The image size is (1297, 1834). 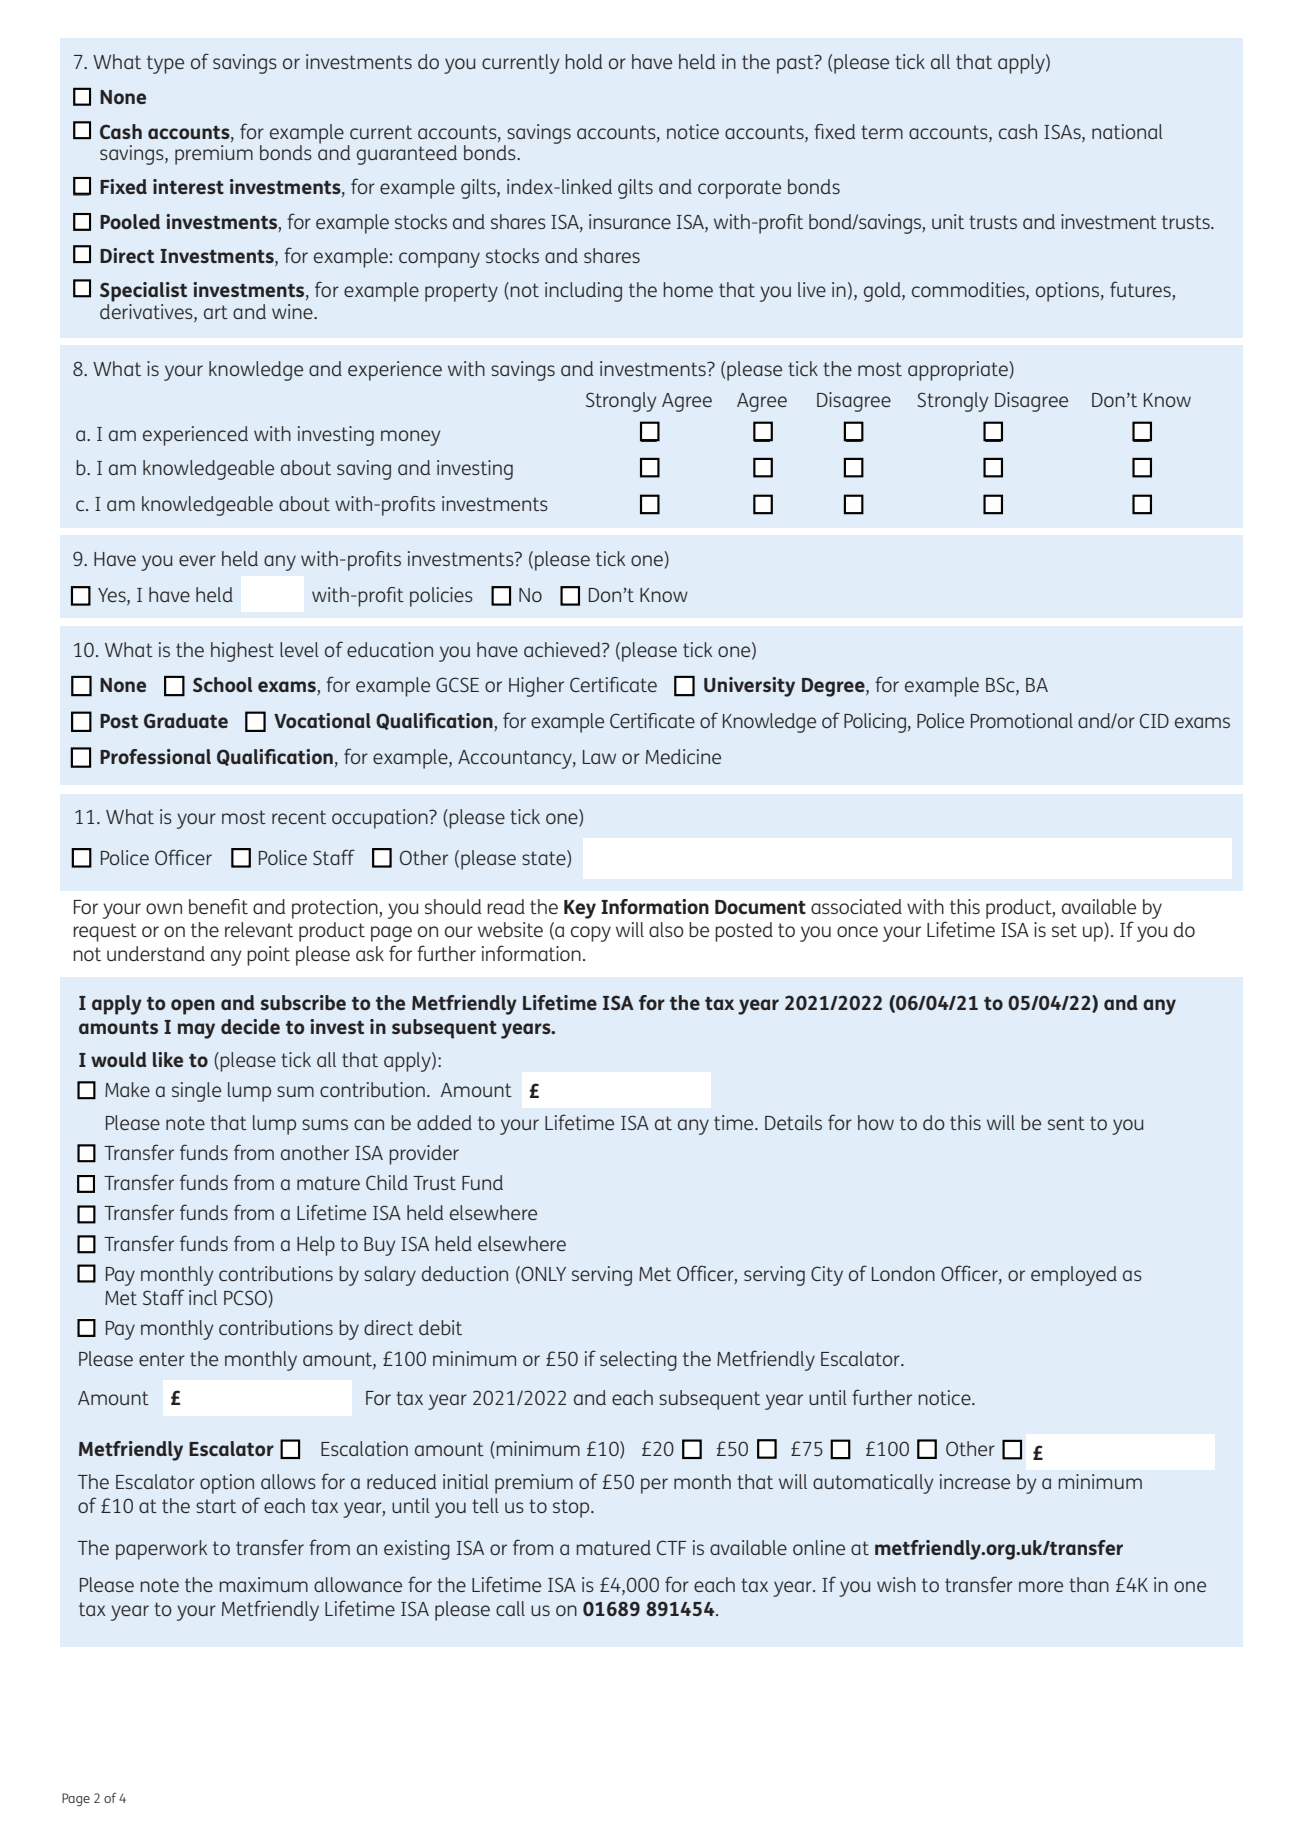 I want to click on single, so click(x=196, y=1092).
